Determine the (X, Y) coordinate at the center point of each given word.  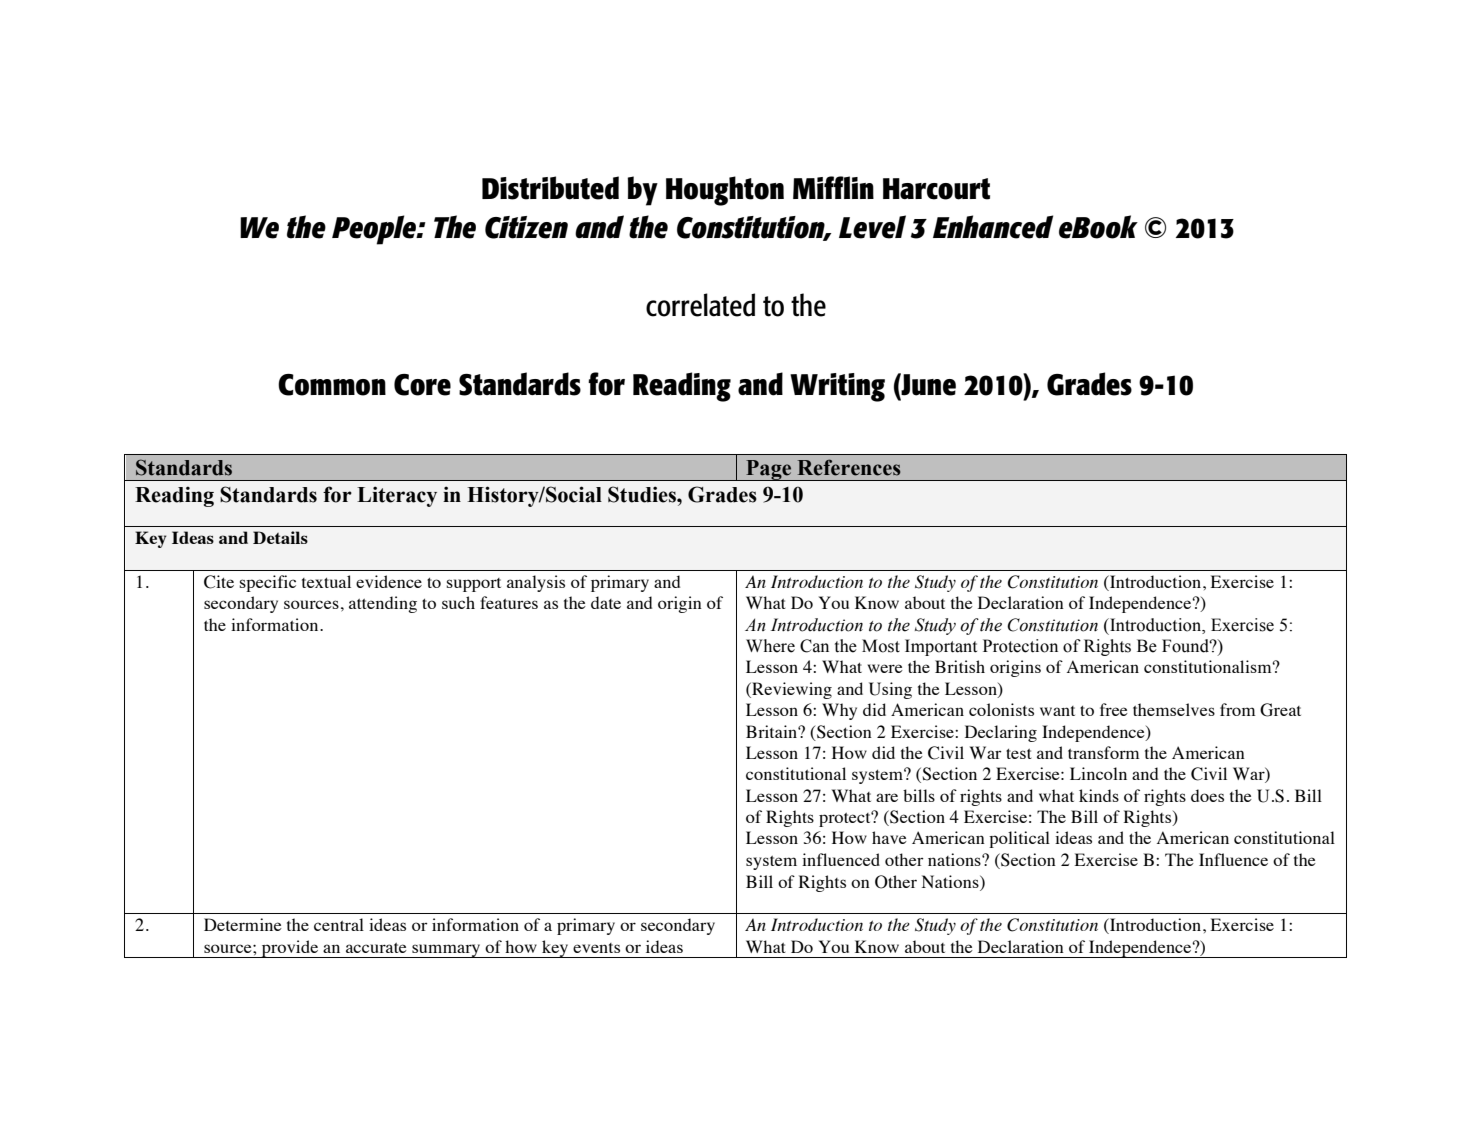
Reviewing (791, 690)
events (596, 948)
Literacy (397, 496)
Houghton (725, 191)
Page (769, 470)
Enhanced (993, 227)
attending (383, 604)
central (339, 924)
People (375, 230)
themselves (1174, 709)
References (849, 467)
